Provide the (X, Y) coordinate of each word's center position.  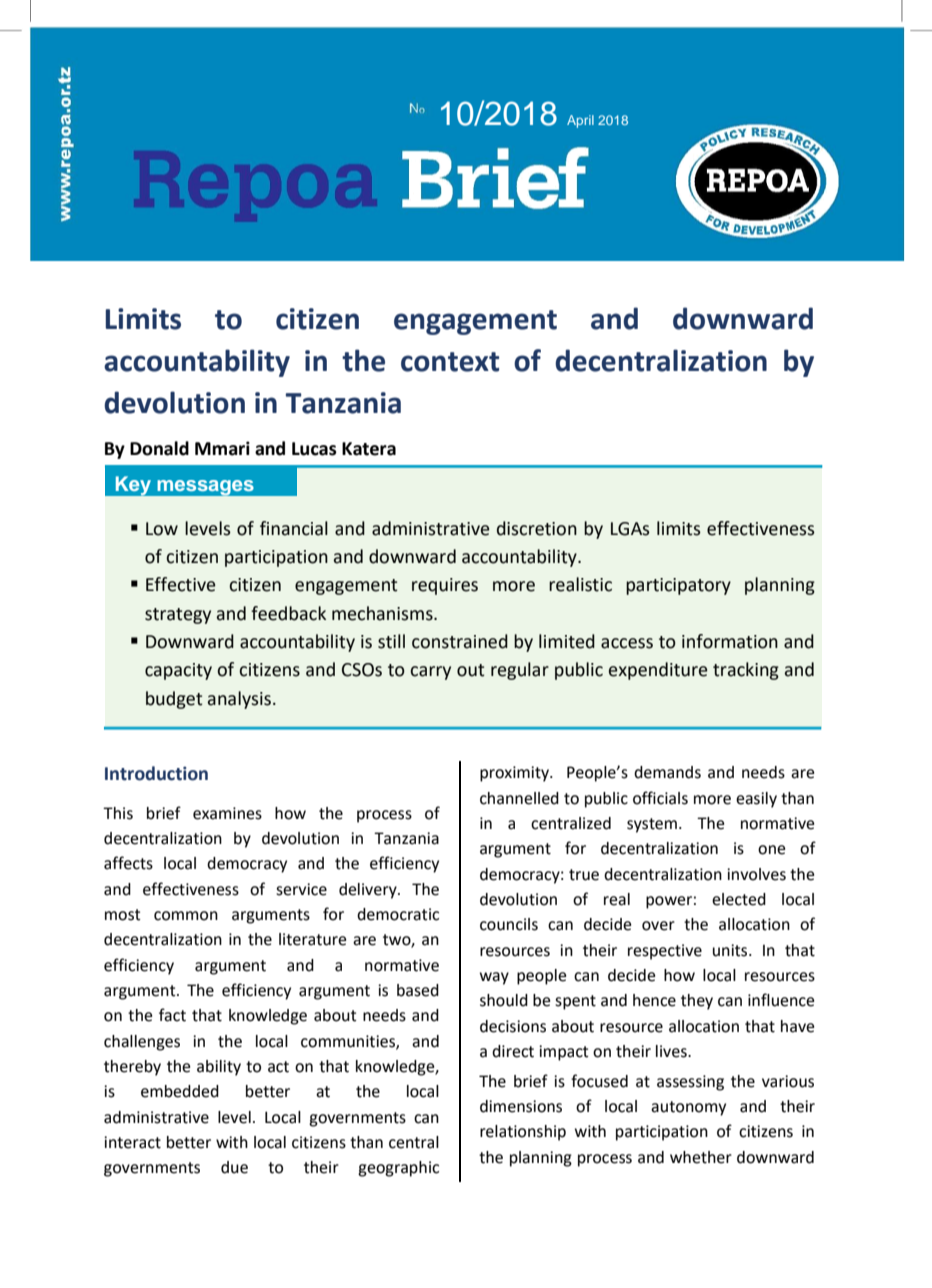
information (730, 641)
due (234, 1167)
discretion (537, 528)
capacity (178, 671)
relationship (523, 1133)
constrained (460, 641)
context (450, 362)
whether (701, 1157)
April (580, 121)
